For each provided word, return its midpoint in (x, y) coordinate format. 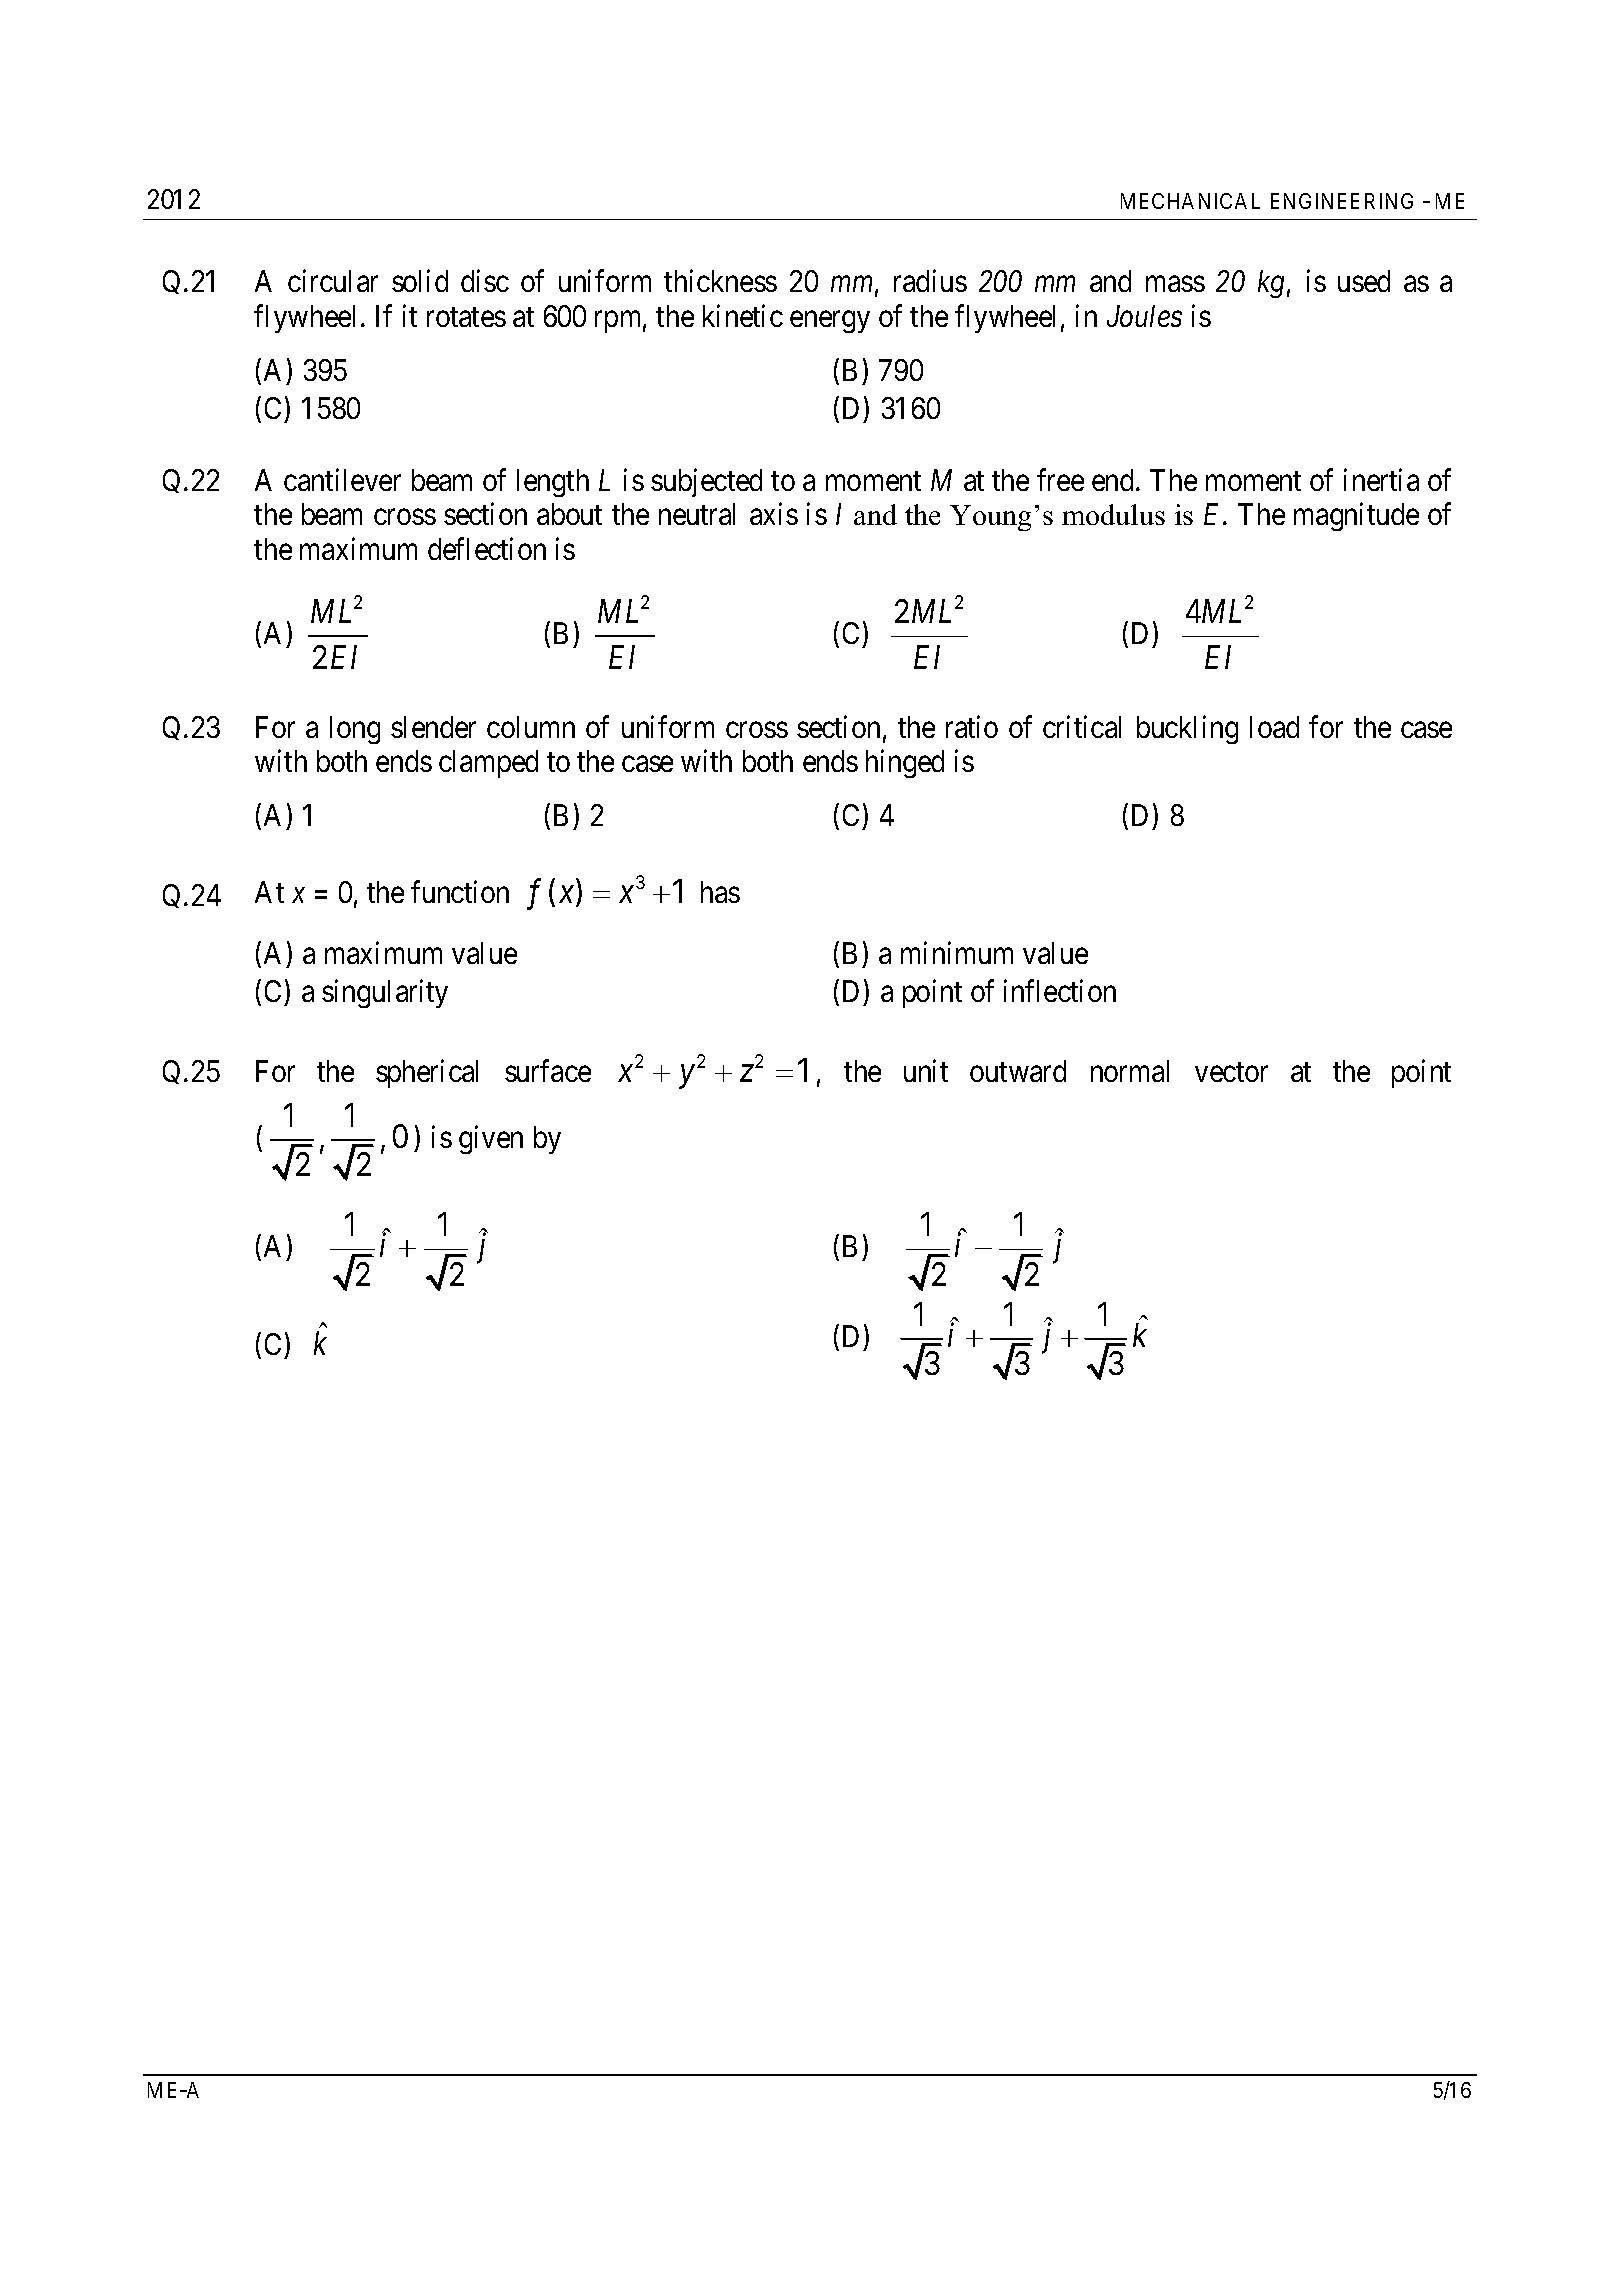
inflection (1060, 990)
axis (774, 514)
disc (485, 281)
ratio (972, 726)
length (553, 483)
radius (930, 281)
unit (926, 1071)
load (1274, 727)
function (460, 892)
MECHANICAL (1190, 201)
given (491, 1139)
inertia (1381, 480)
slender (433, 727)
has (720, 892)
